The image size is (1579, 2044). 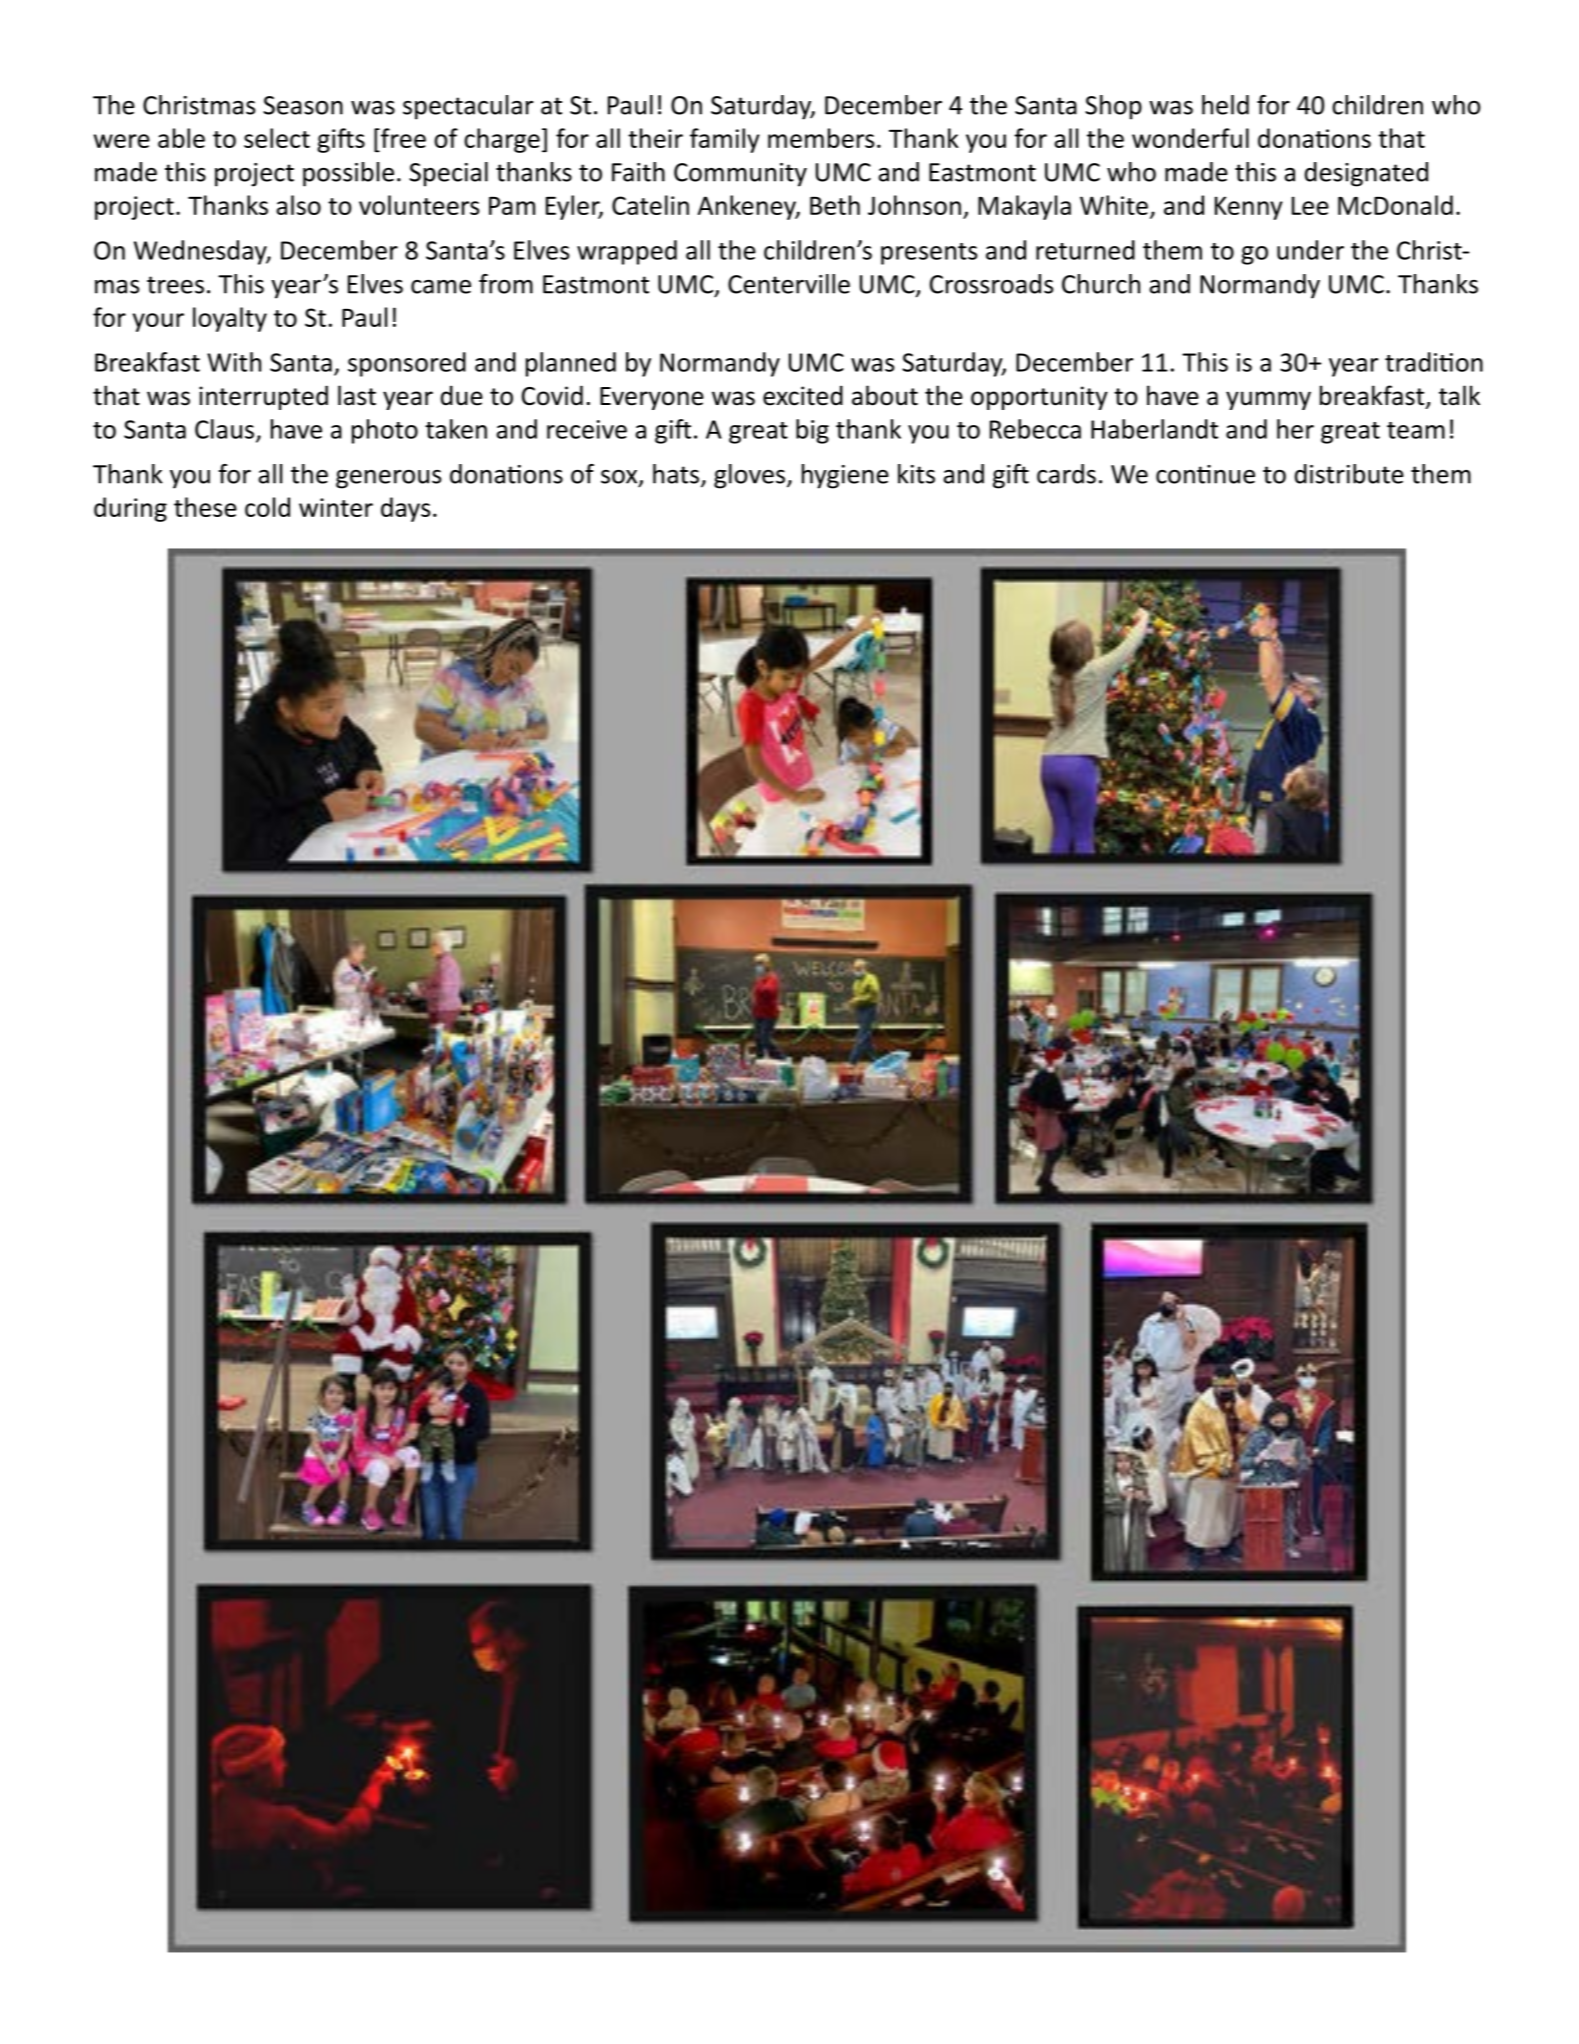 I want to click on presents, so click(x=929, y=254).
